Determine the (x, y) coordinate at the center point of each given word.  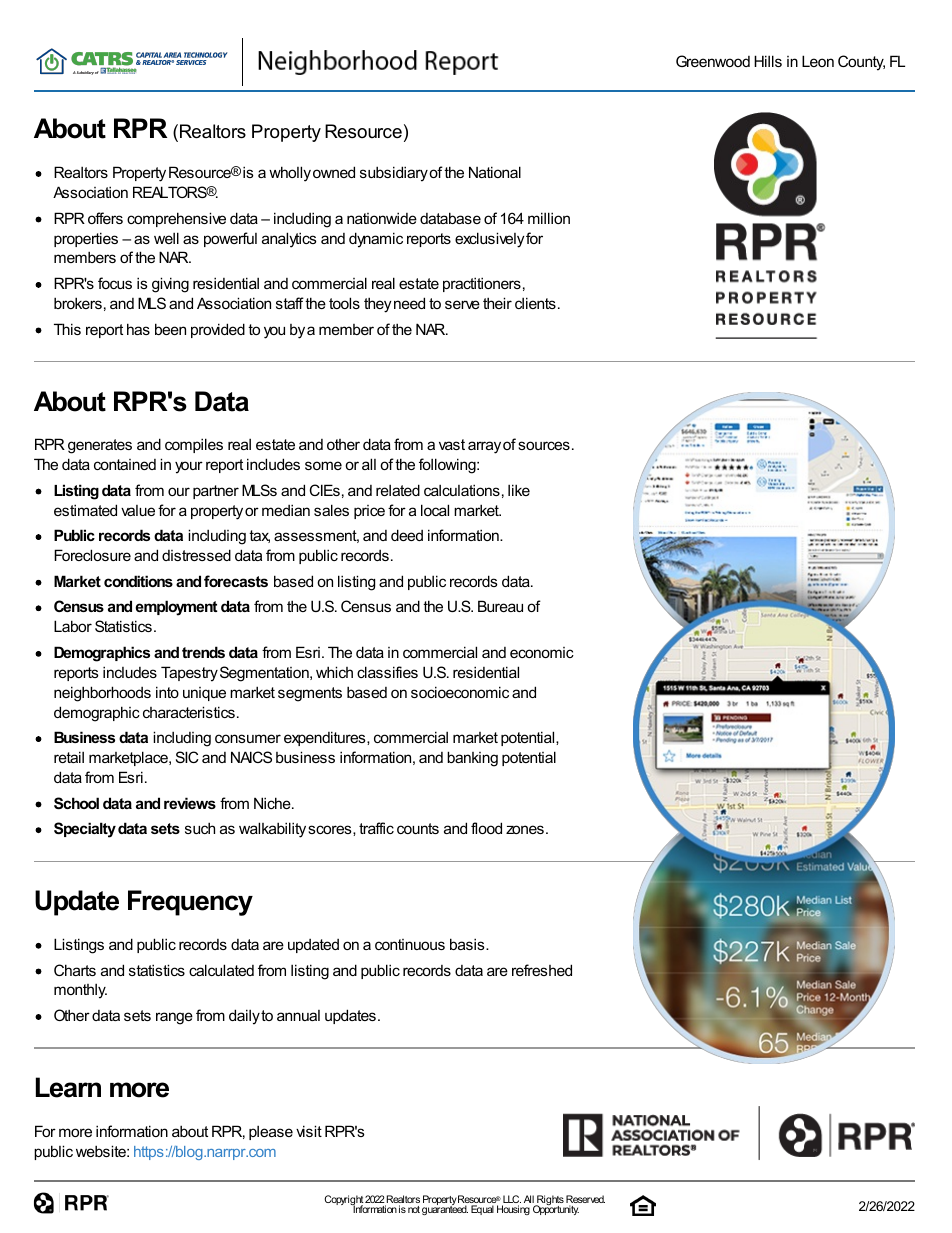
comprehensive (176, 219)
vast (452, 444)
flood (486, 828)
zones (525, 829)
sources (544, 445)
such (200, 828)
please (271, 1132)
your (189, 467)
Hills (768, 61)
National (495, 172)
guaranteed (445, 1209)
